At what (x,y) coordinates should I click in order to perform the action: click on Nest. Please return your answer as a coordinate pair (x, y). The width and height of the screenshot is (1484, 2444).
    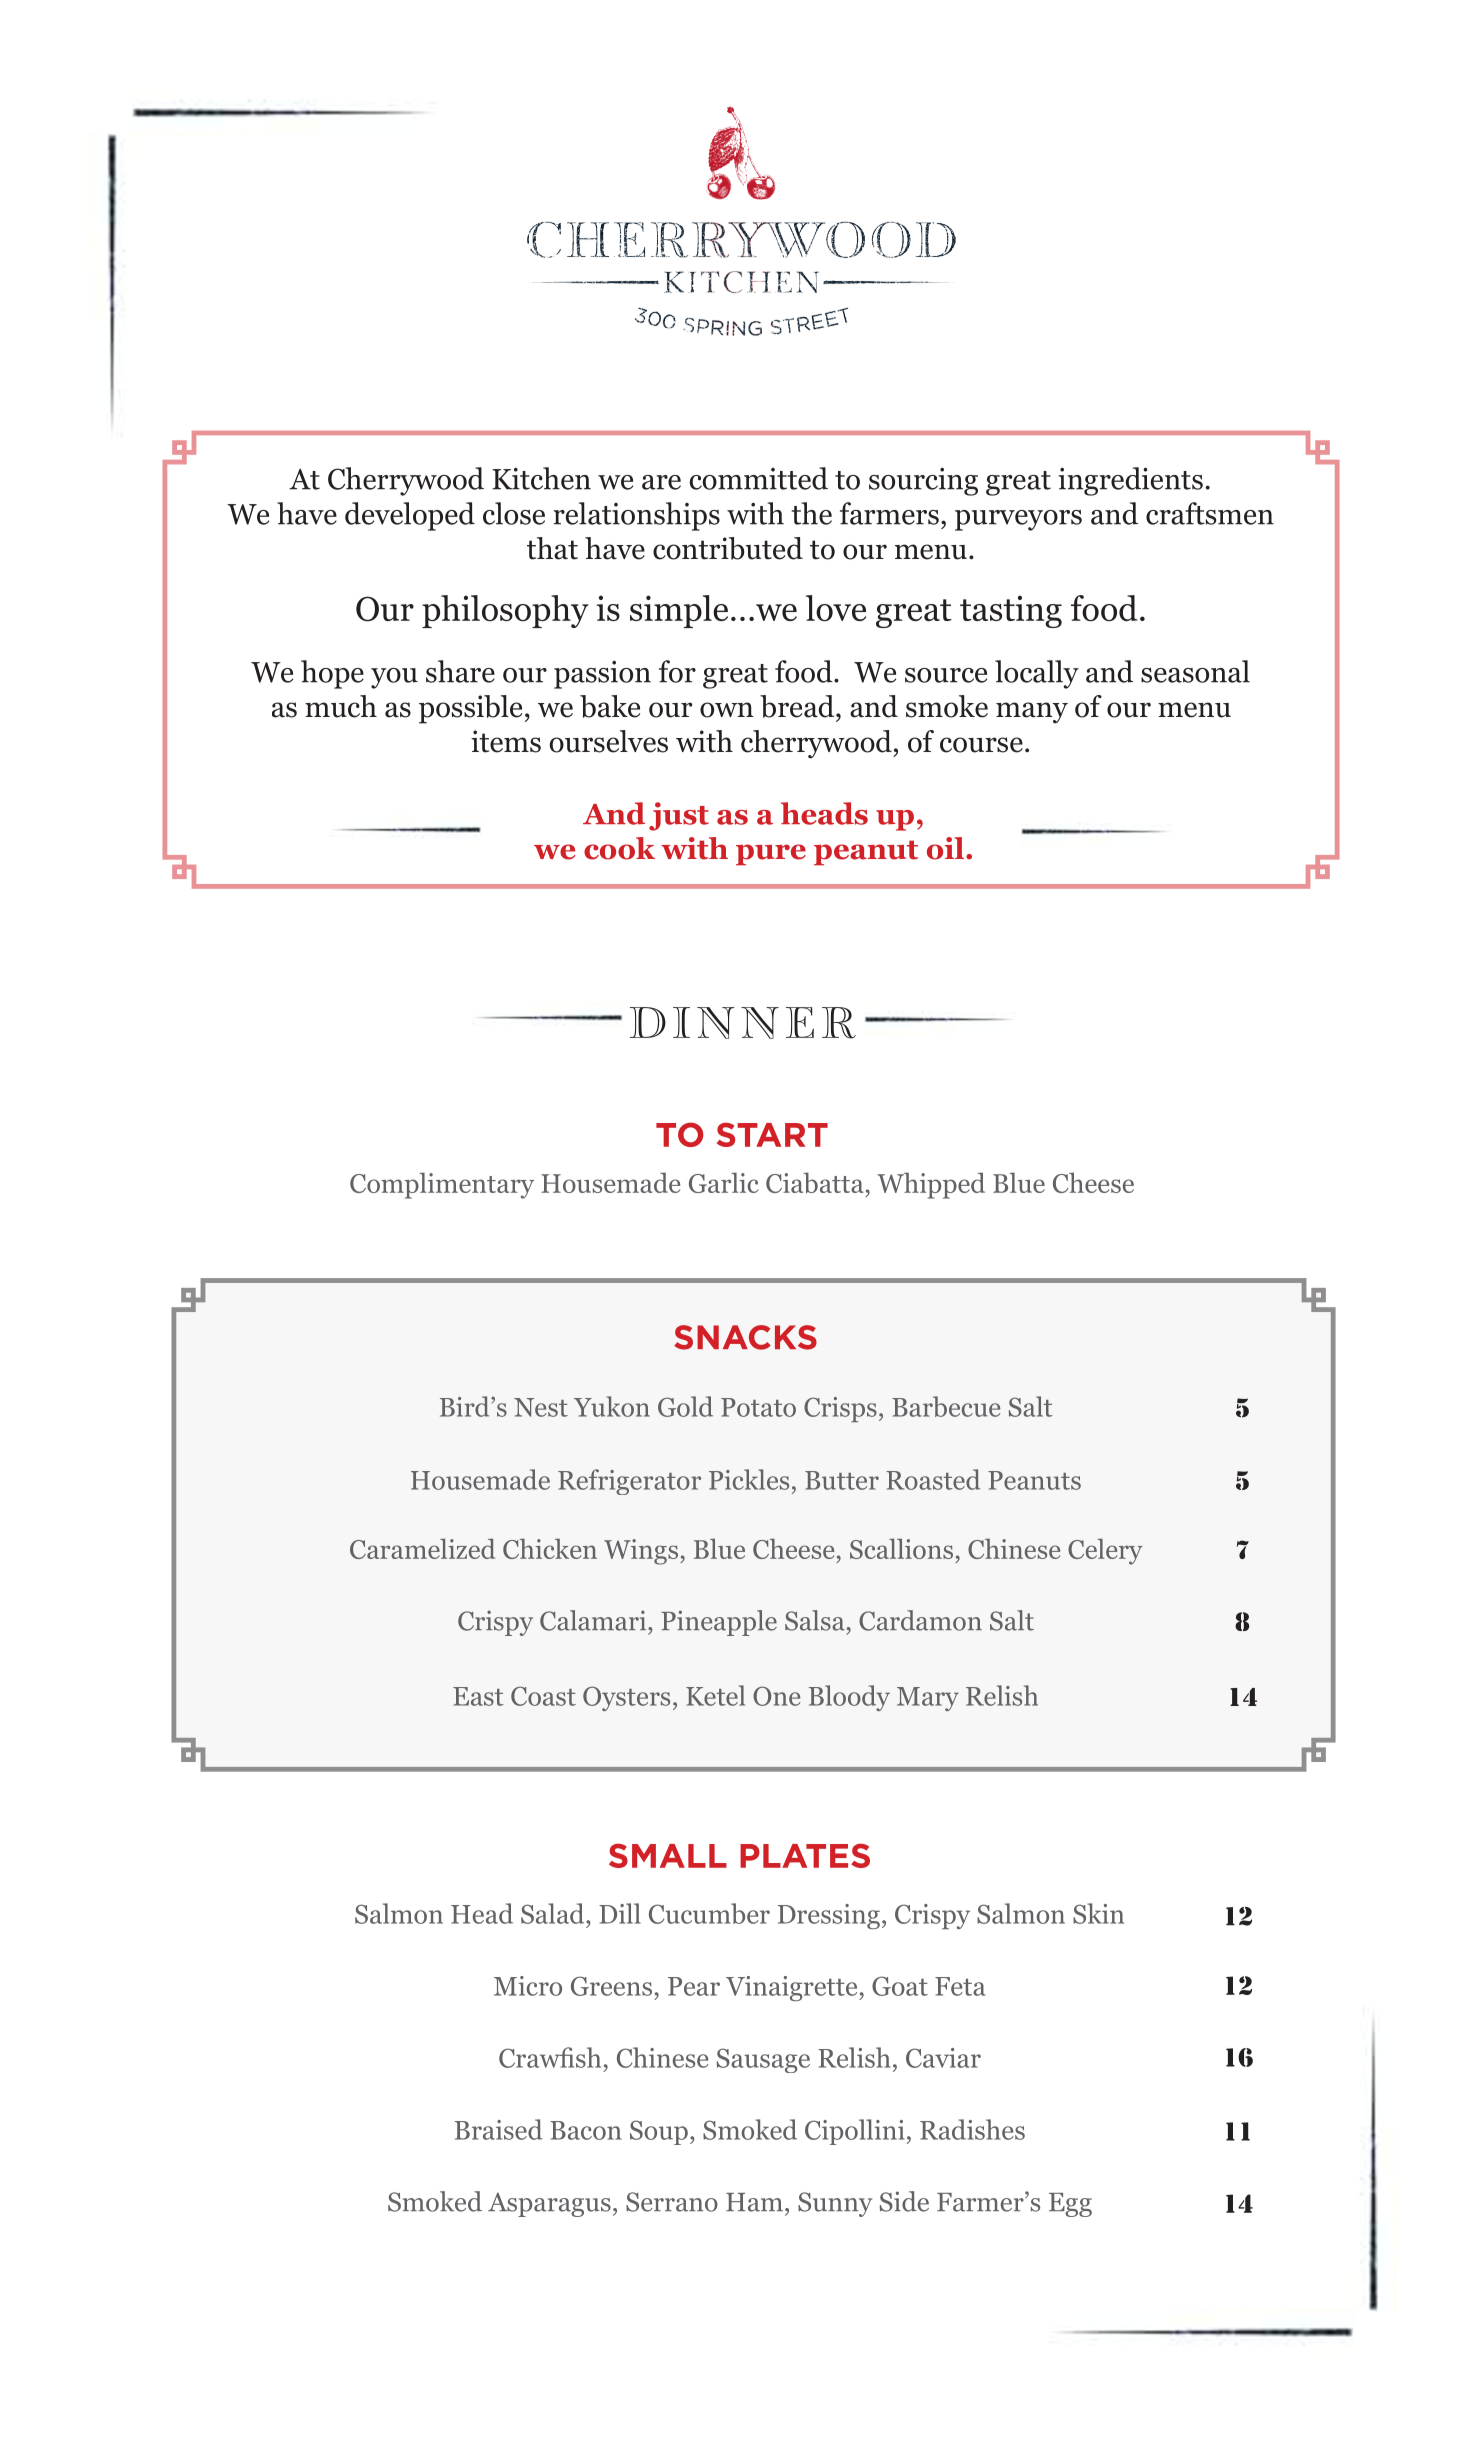
    Looking at the image, I should click on (541, 1407).
